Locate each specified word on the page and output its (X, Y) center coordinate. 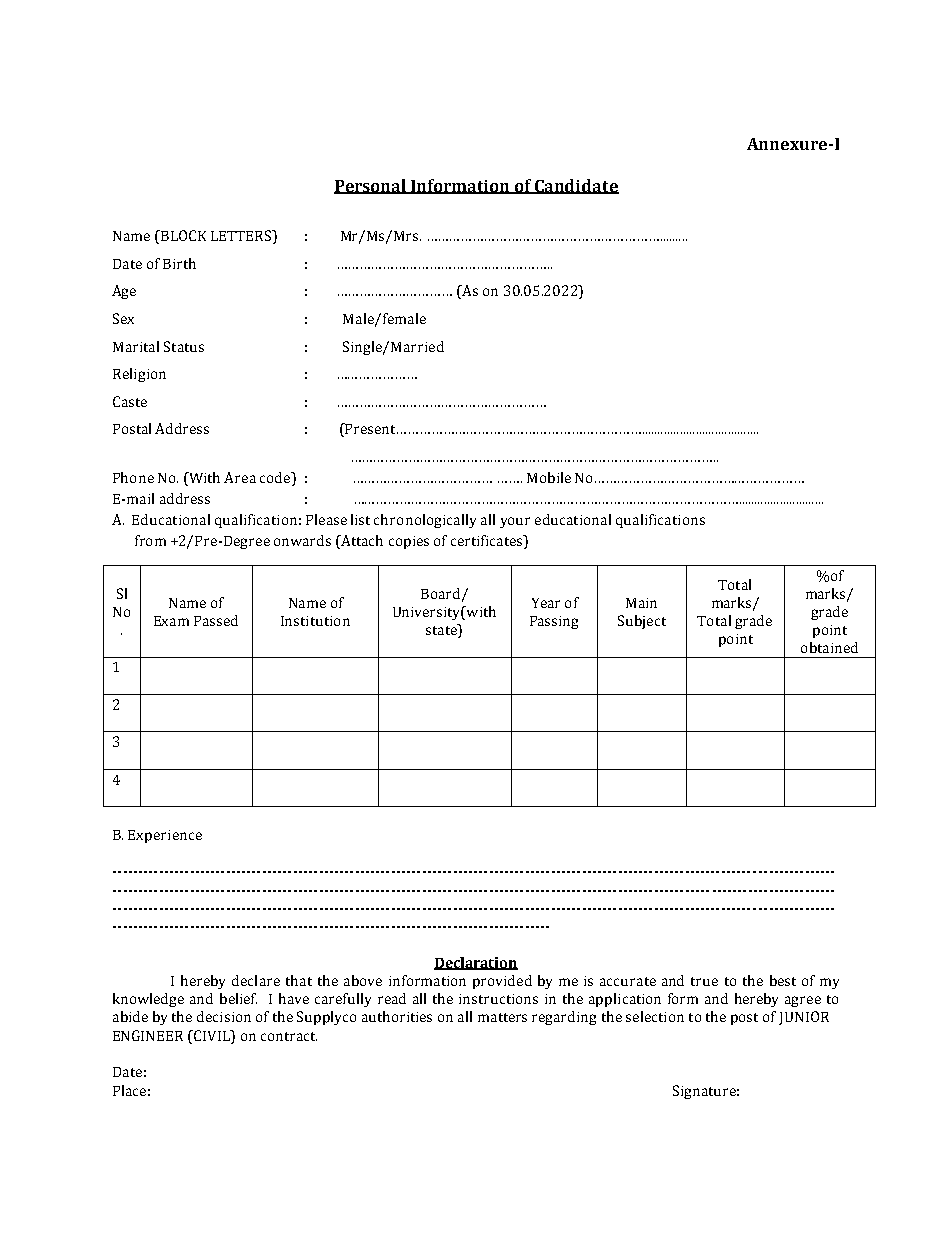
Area (240, 477)
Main (641, 603)
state (442, 631)
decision (224, 1016)
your (515, 522)
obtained (829, 647)
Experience (165, 836)
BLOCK (182, 237)
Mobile (549, 477)
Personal (371, 186)
